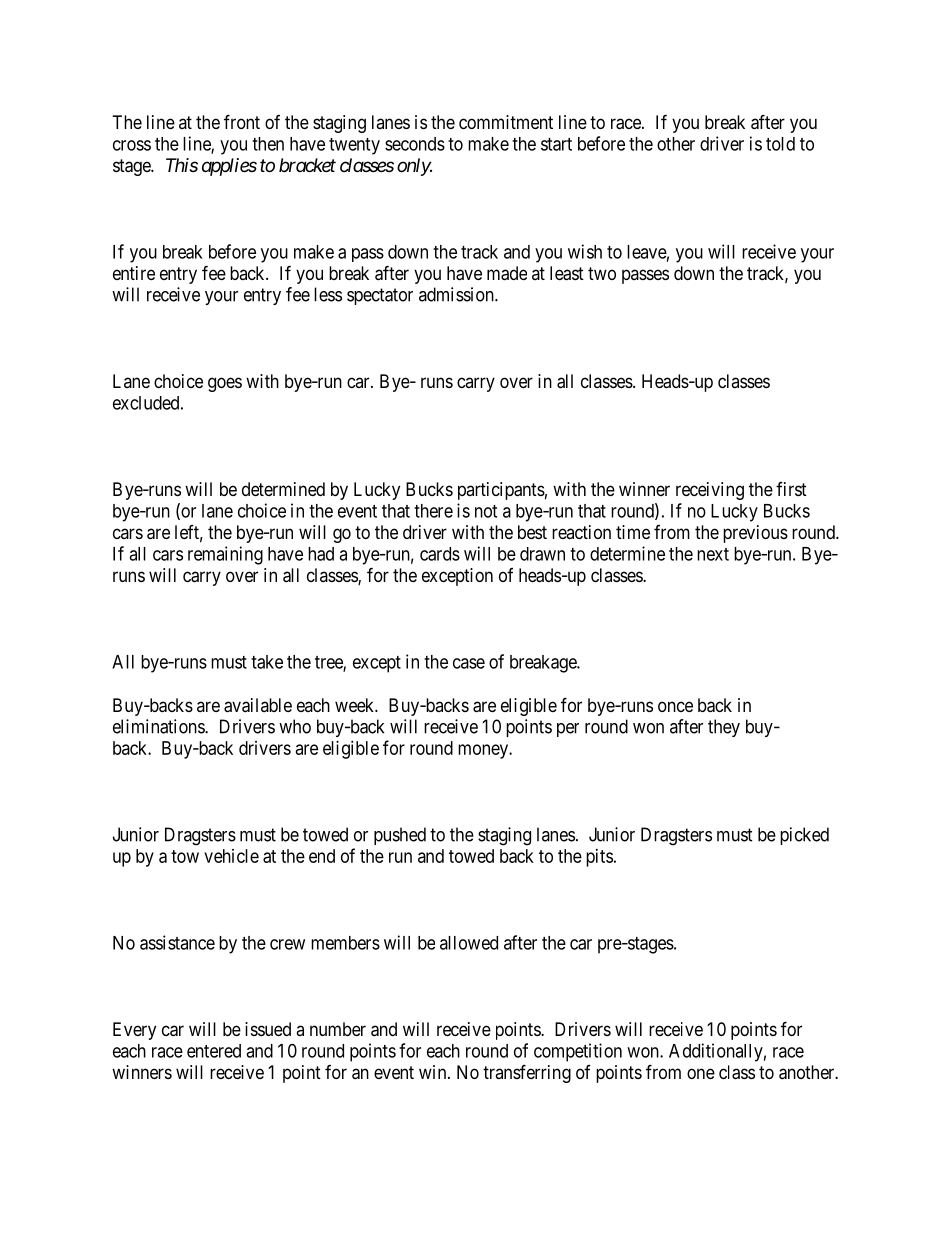  What do you see at coordinates (780, 144) in the page?
I see `told` at bounding box center [780, 144].
